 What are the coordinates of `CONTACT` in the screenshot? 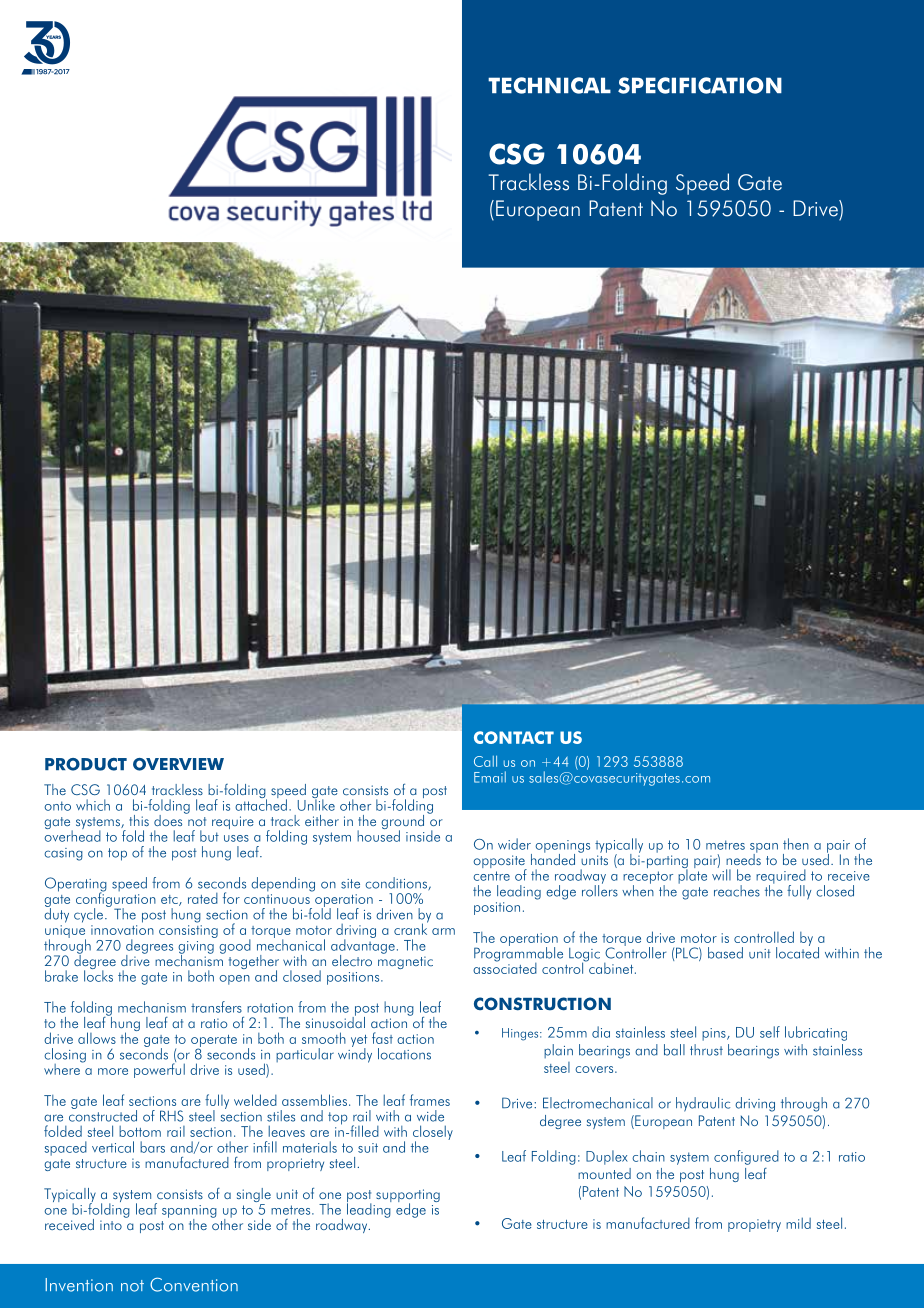 It's located at (514, 737).
